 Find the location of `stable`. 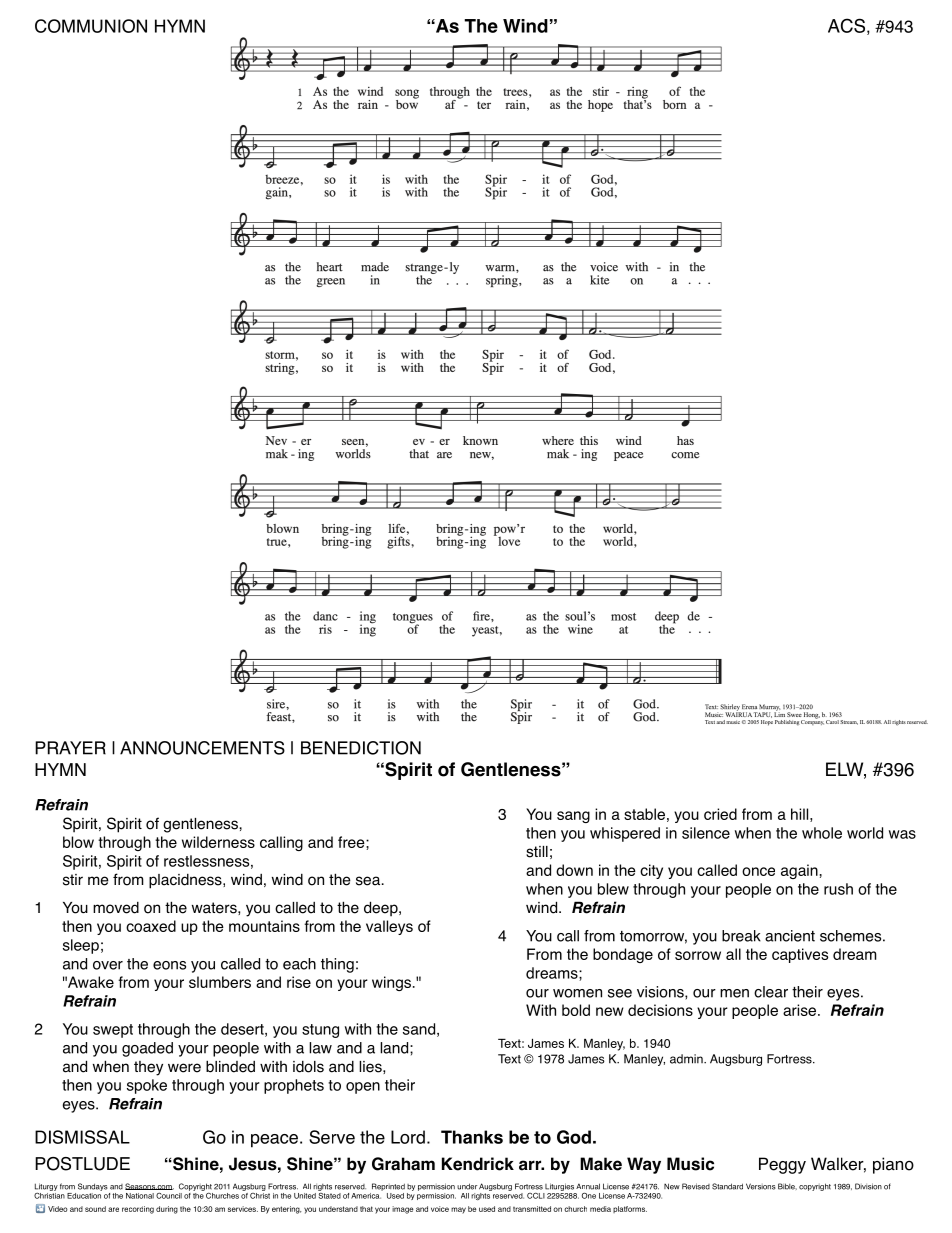

stable is located at coordinates (644, 814).
